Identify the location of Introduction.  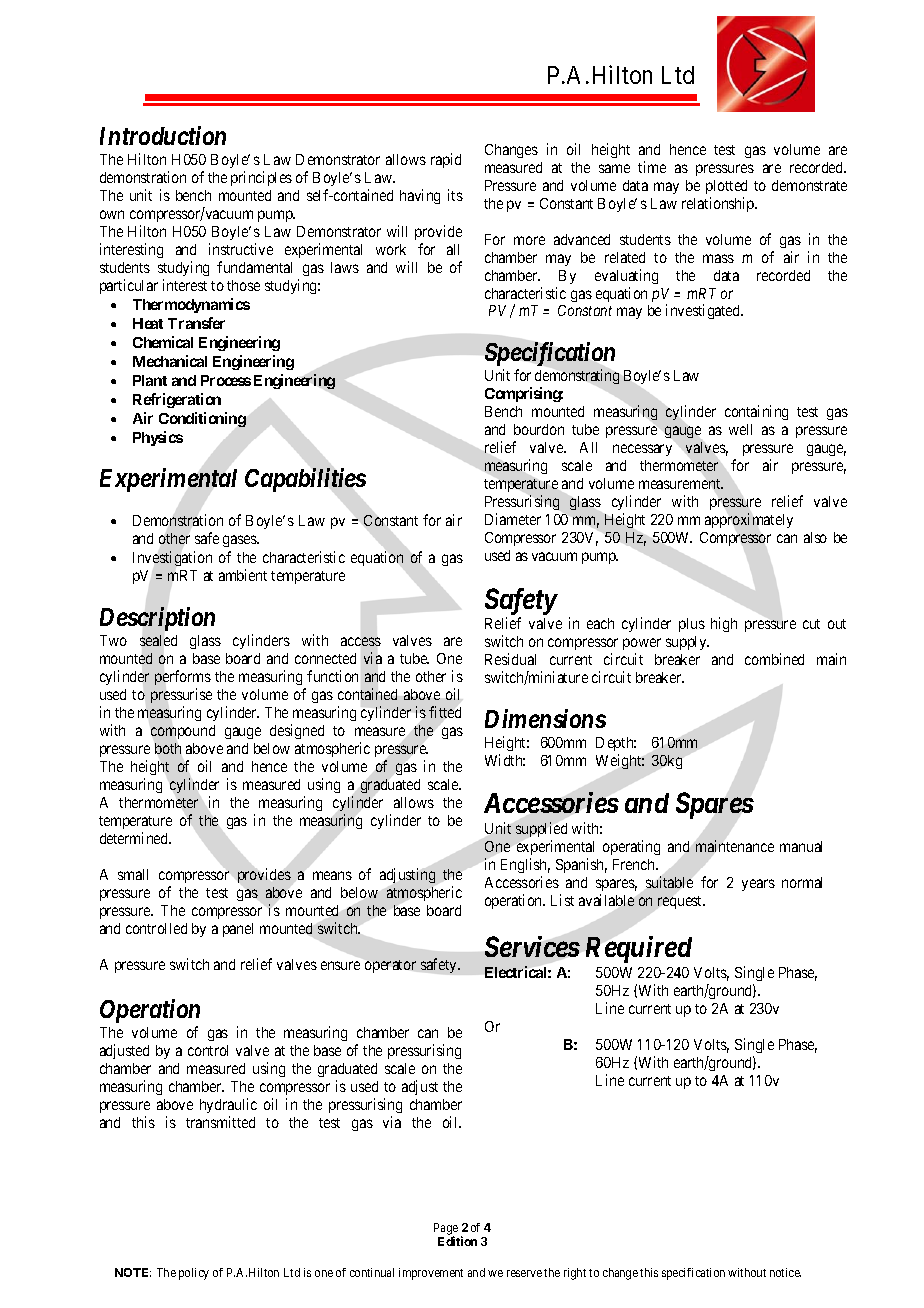
(163, 135).
